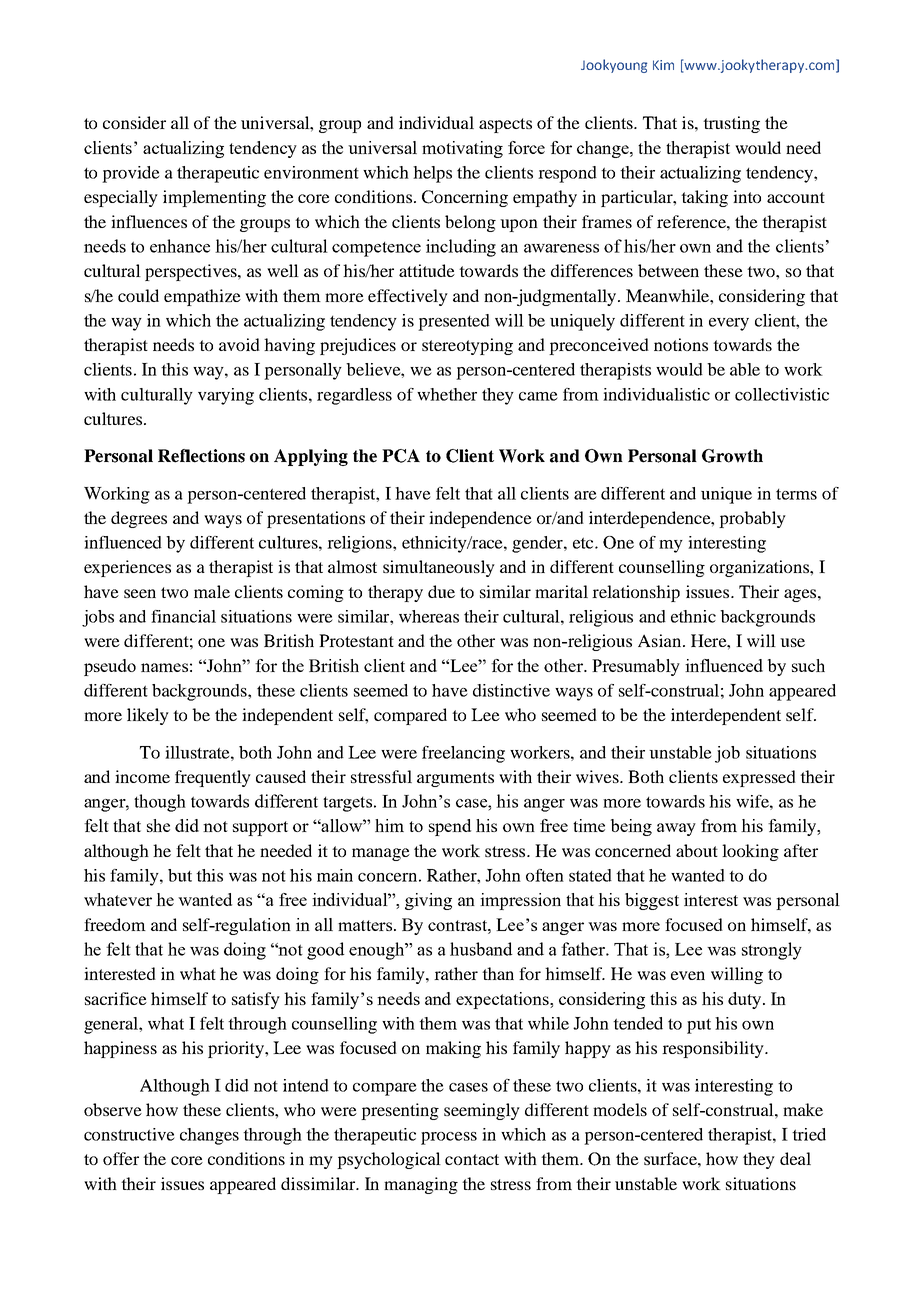  Describe the element at coordinates (129, 1134) in the screenshot. I see `constructive` at that location.
